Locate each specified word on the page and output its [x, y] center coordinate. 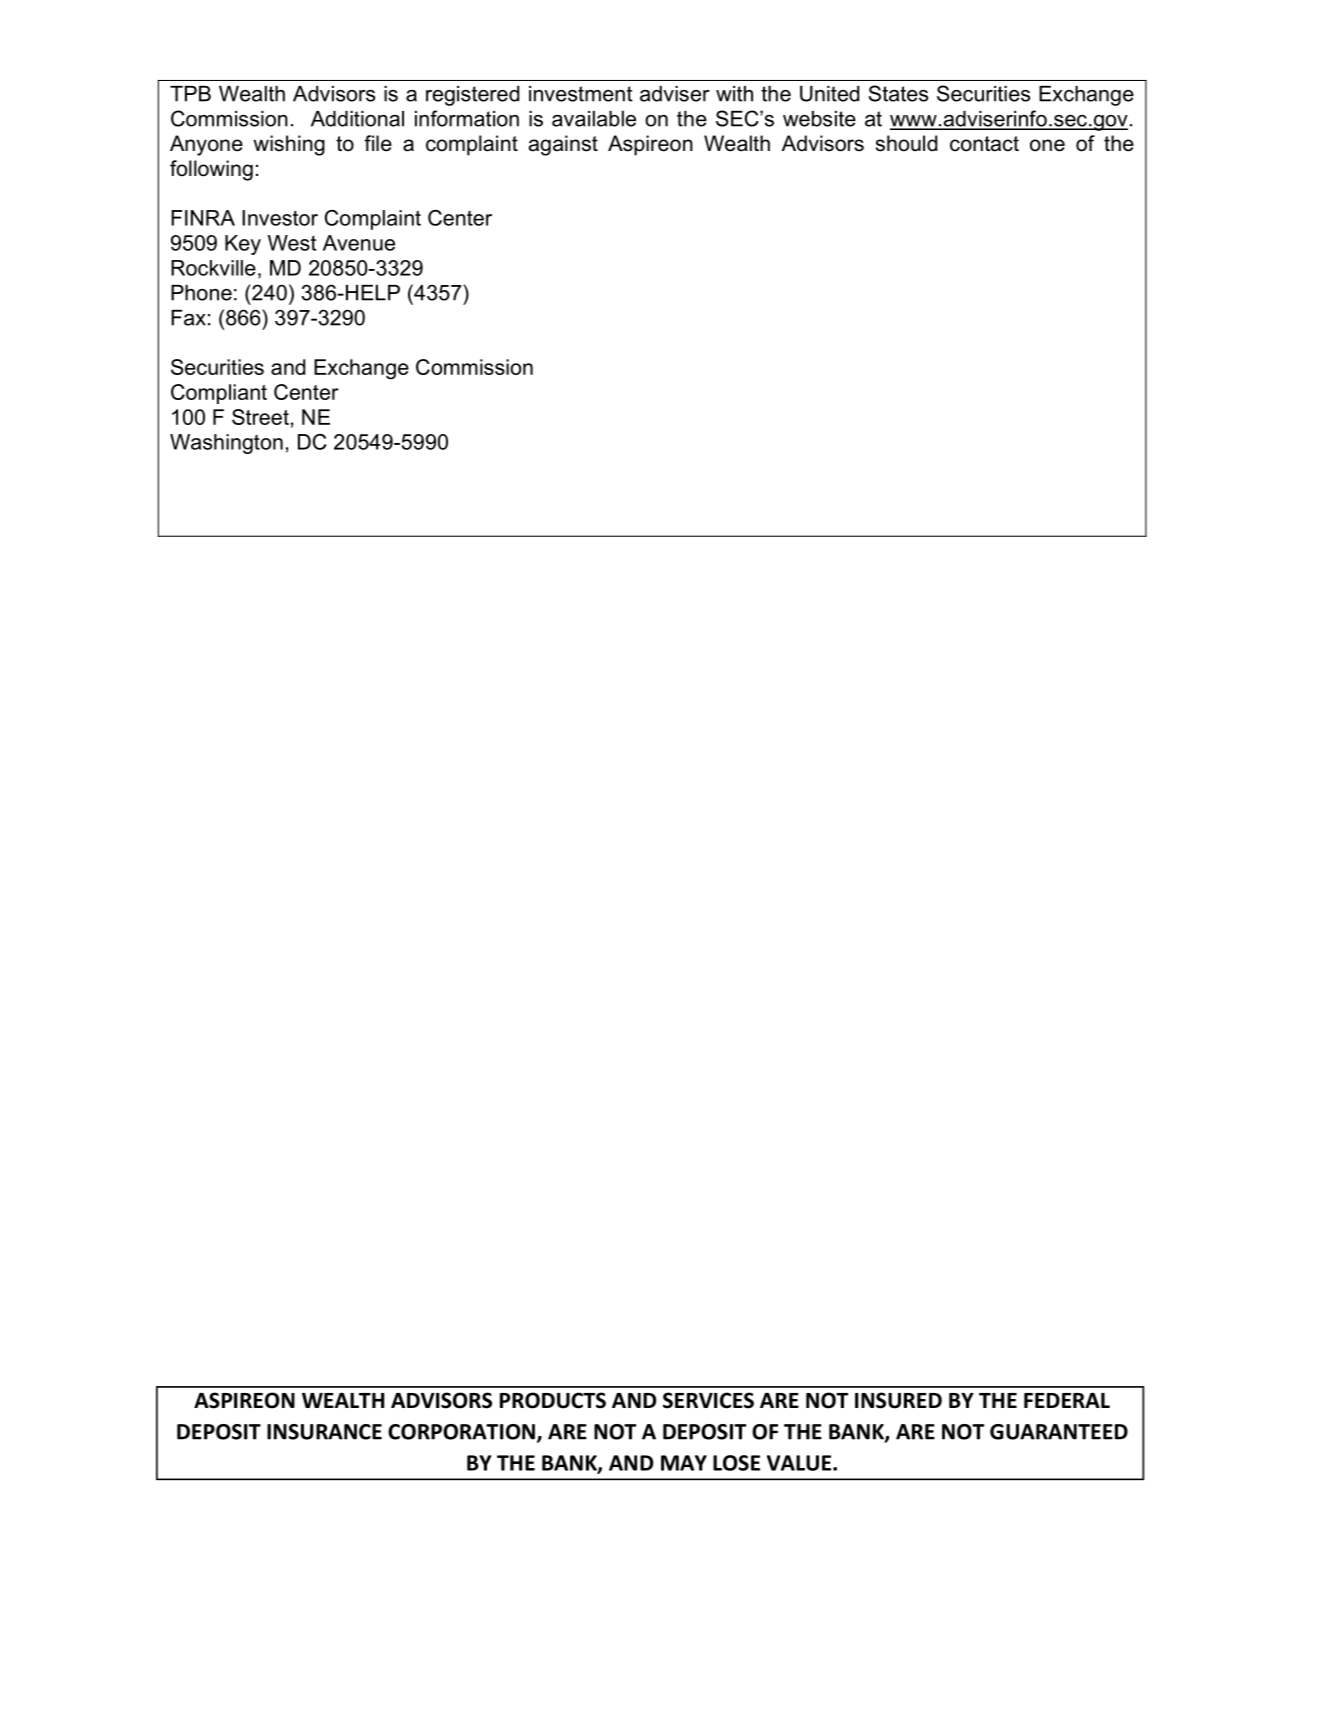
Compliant [219, 394]
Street [260, 417]
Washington [226, 444]
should [906, 143]
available [594, 119]
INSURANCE [324, 1432]
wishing [289, 145]
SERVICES [708, 1400]
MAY [684, 1463]
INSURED [898, 1400]
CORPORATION [461, 1432]
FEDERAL [1067, 1400]
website [819, 119]
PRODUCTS [553, 1400]
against [563, 145]
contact [984, 144]
